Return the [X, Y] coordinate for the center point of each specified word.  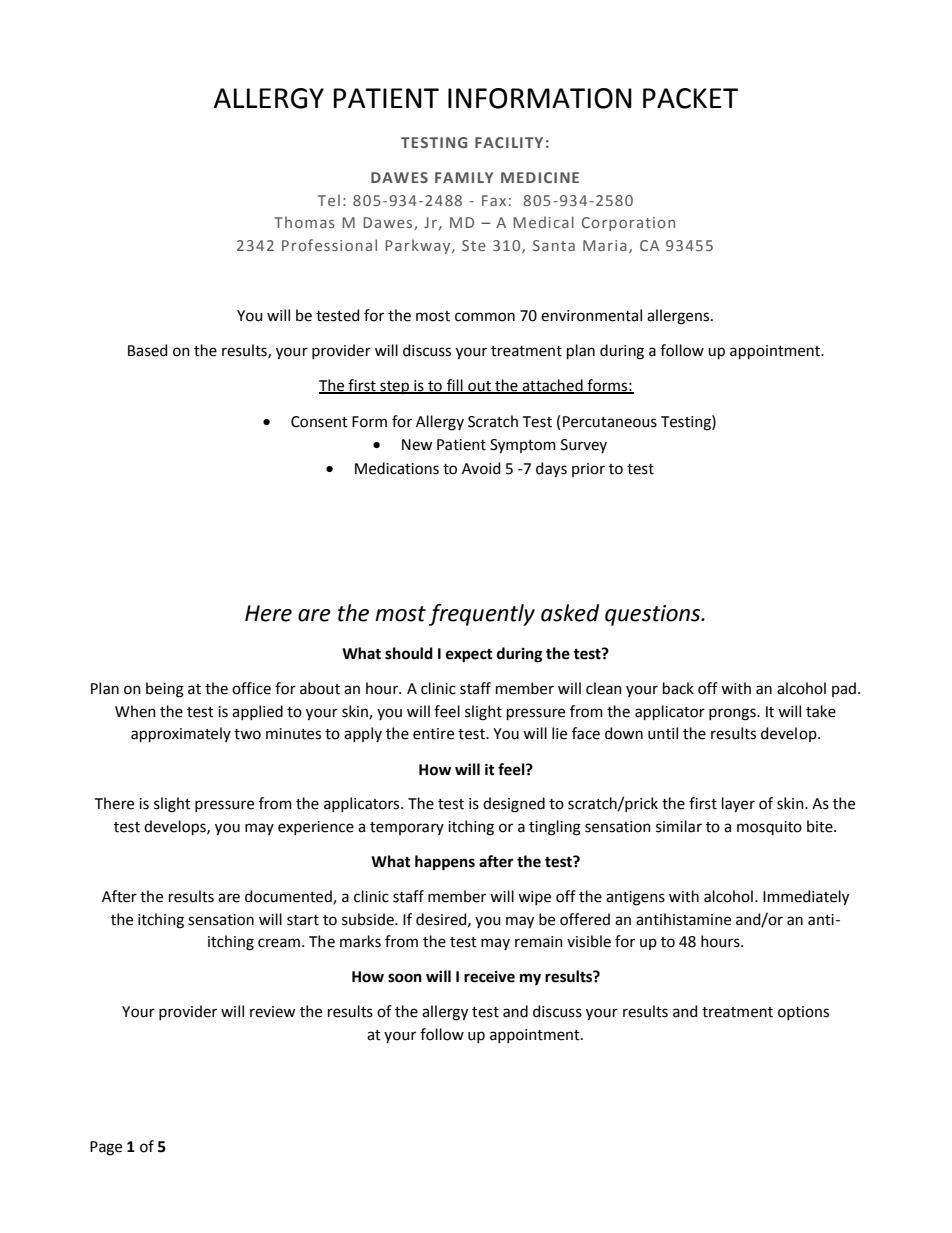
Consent [319, 422]
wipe [534, 898]
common [485, 317]
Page [106, 1148]
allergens [679, 317]
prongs [733, 714]
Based [147, 350]
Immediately [806, 898]
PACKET [690, 98]
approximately [181, 734]
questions [654, 615]
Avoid [481, 468]
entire [433, 734]
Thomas [304, 222]
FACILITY [509, 142]
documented [289, 897]
